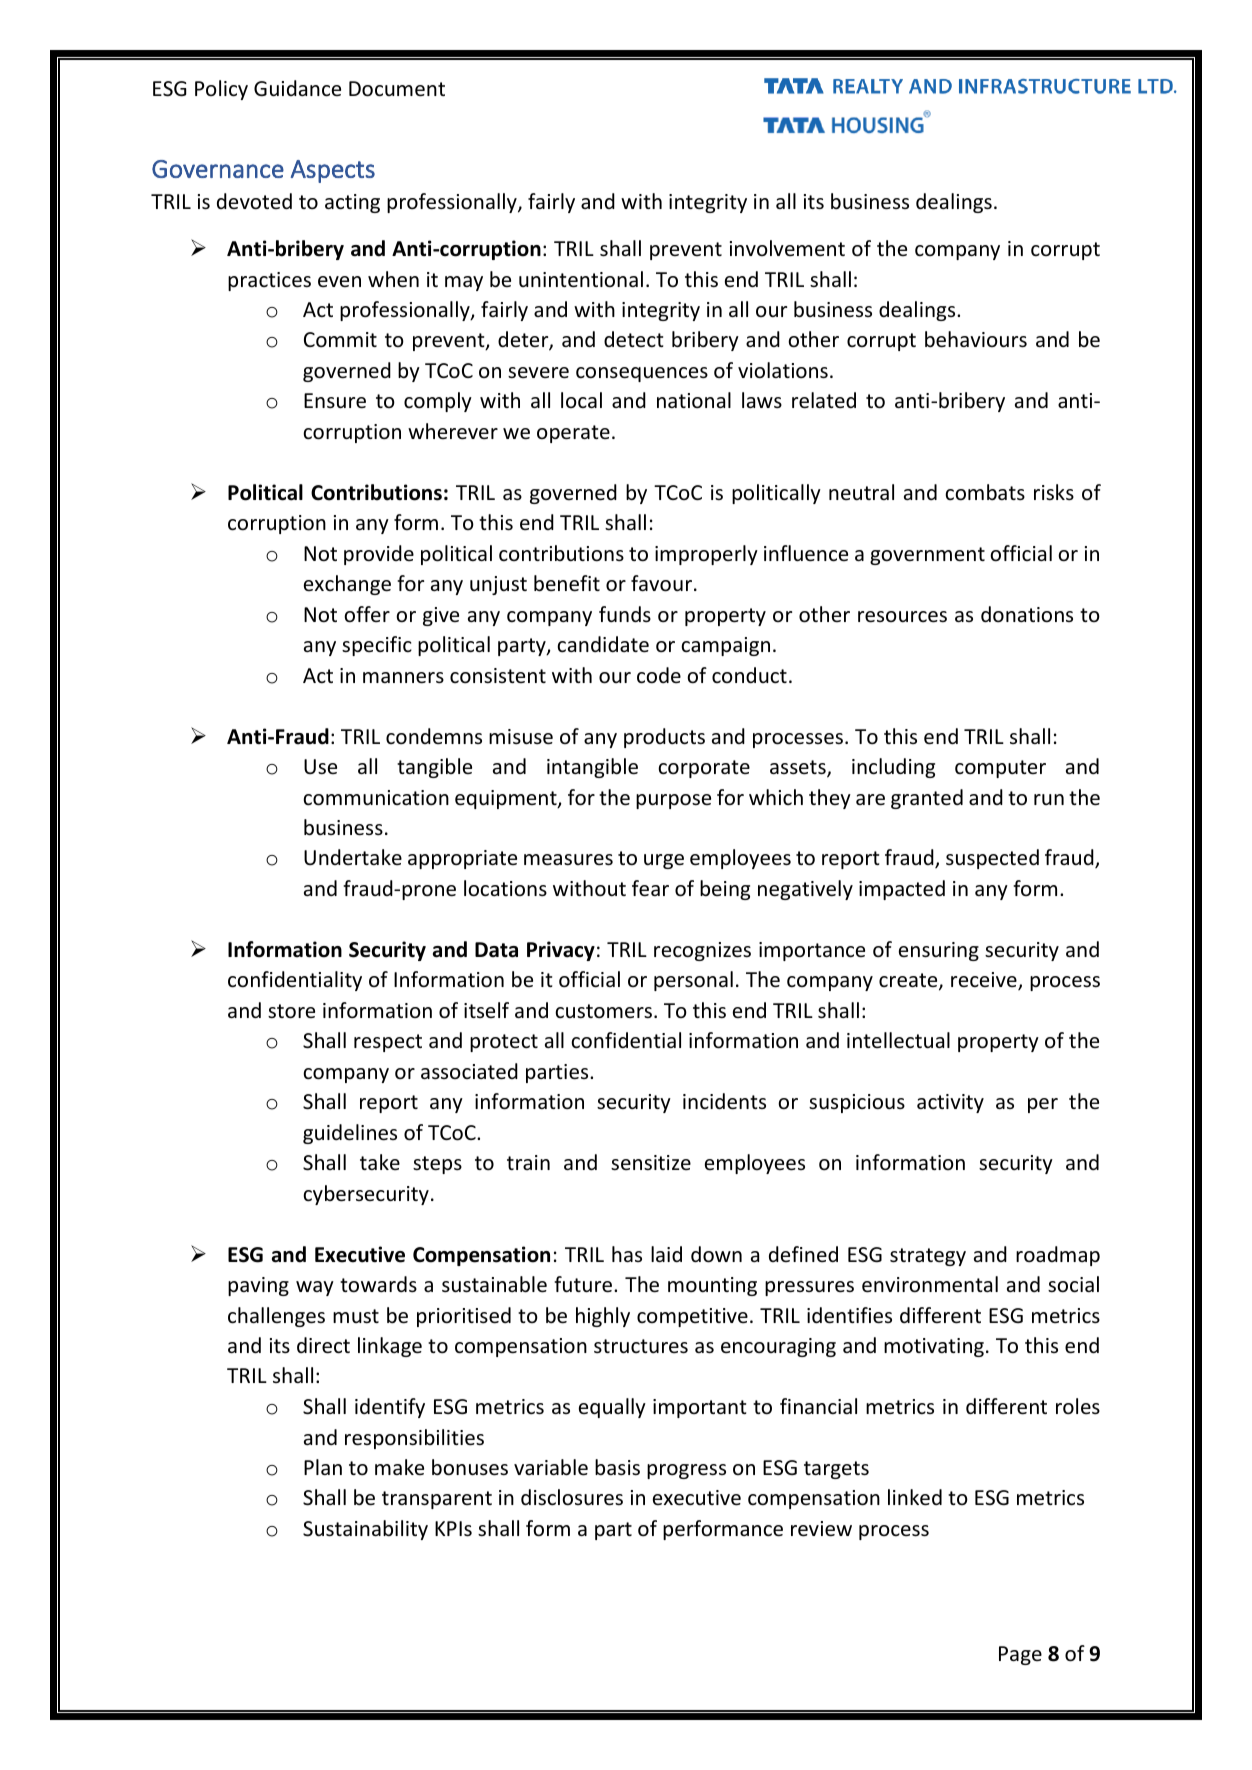 The width and height of the image is (1252, 1770). What do you see at coordinates (365, 1530) in the image?
I see `Sustainability` at bounding box center [365, 1530].
